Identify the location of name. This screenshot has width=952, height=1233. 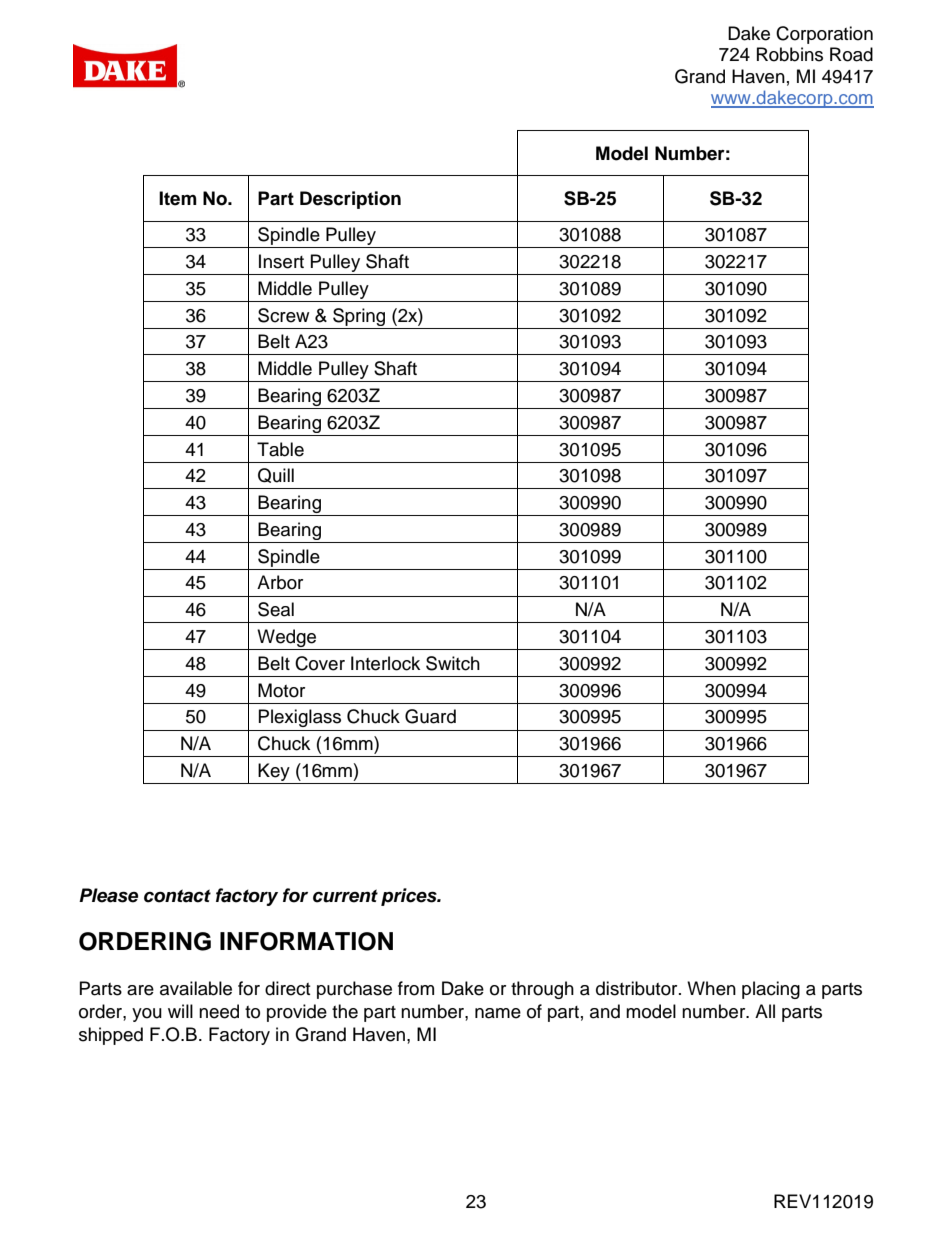
(498, 1013).
